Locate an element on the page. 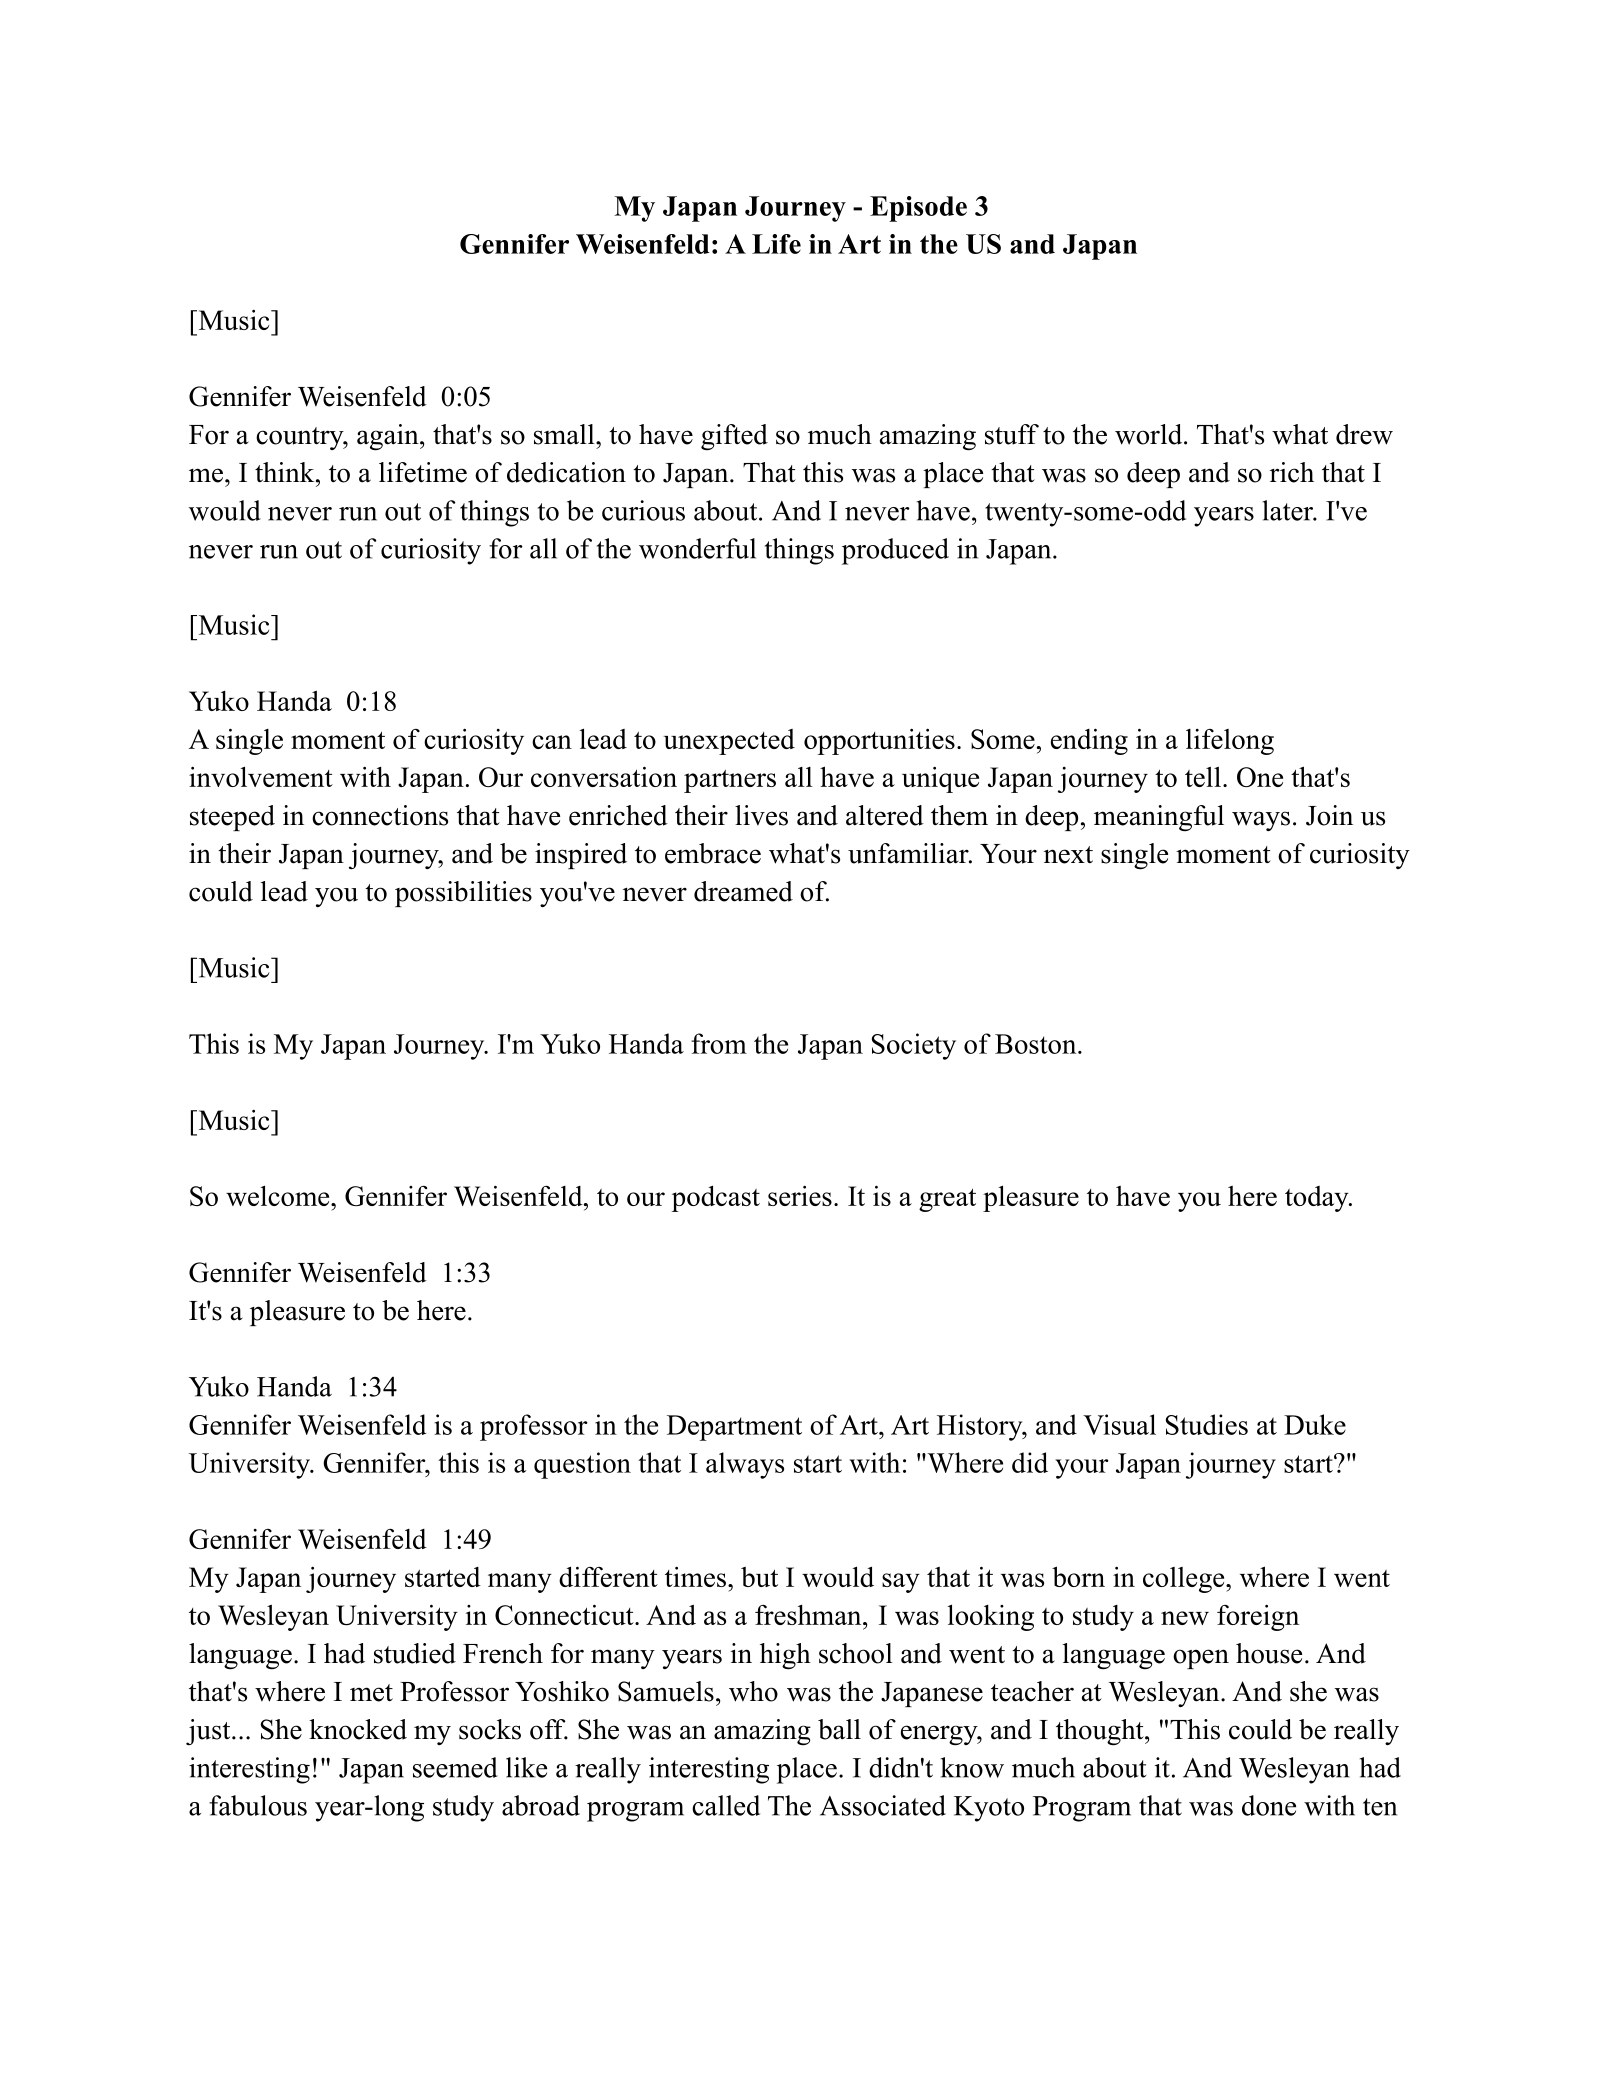  world is located at coordinates (1150, 434).
